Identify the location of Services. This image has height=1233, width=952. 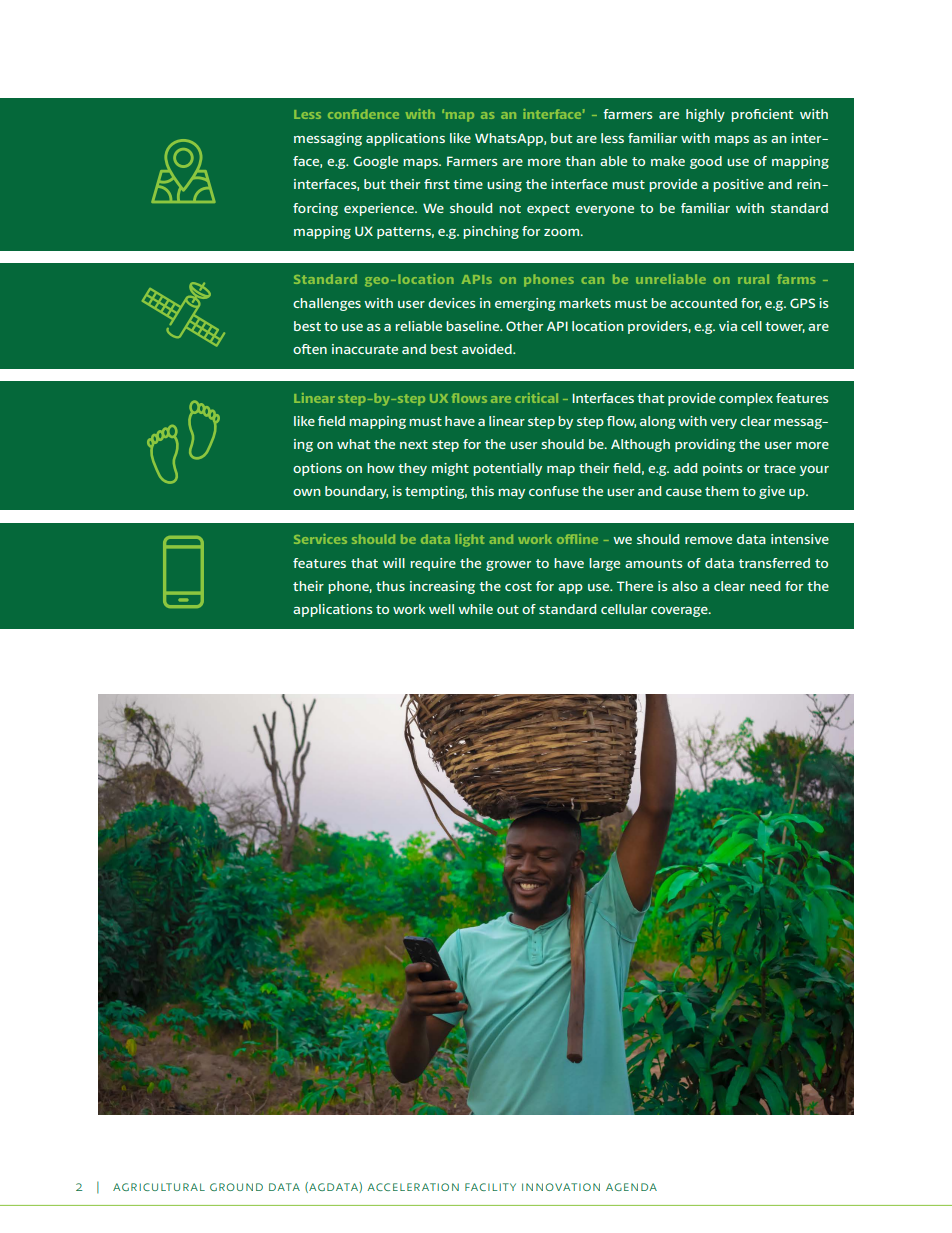
(320, 539).
